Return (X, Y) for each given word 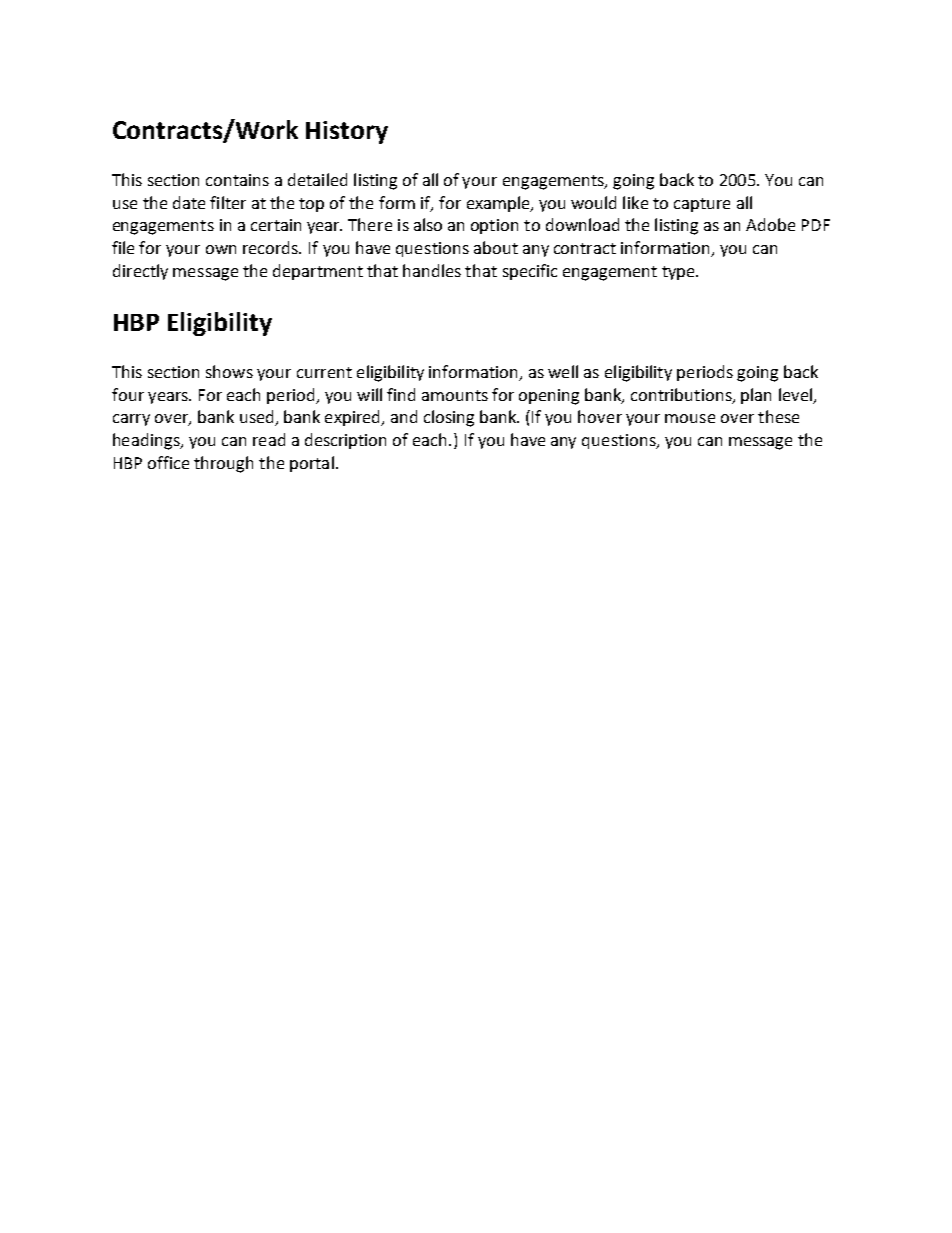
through (223, 464)
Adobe (770, 224)
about (496, 247)
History (347, 132)
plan (756, 396)
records (272, 247)
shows (229, 371)
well (563, 371)
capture (702, 205)
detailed (317, 179)
